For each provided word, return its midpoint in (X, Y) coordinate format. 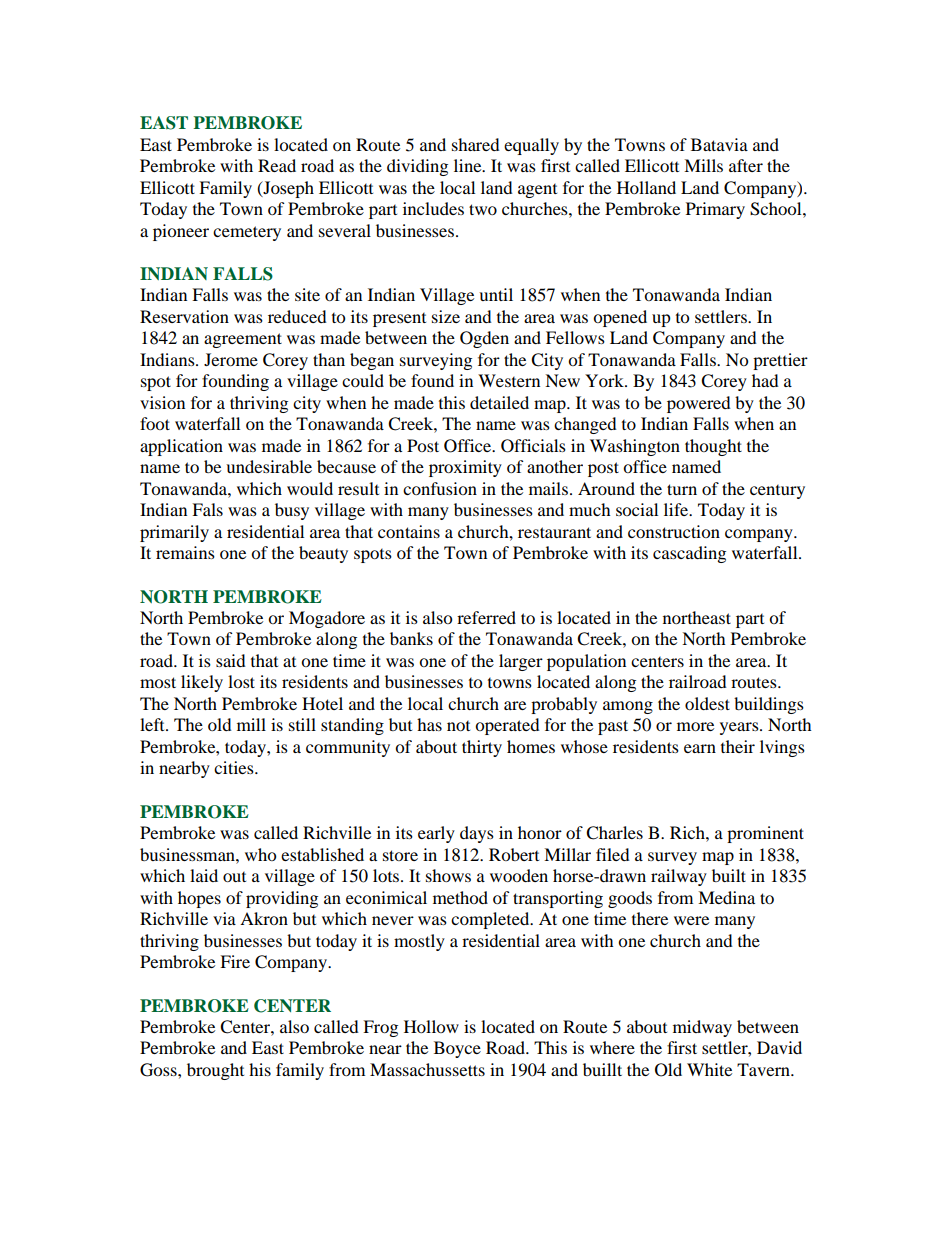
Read (277, 165)
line (469, 165)
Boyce (457, 1049)
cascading (689, 554)
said (231, 660)
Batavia (719, 144)
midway (702, 1028)
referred (486, 617)
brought (215, 1071)
